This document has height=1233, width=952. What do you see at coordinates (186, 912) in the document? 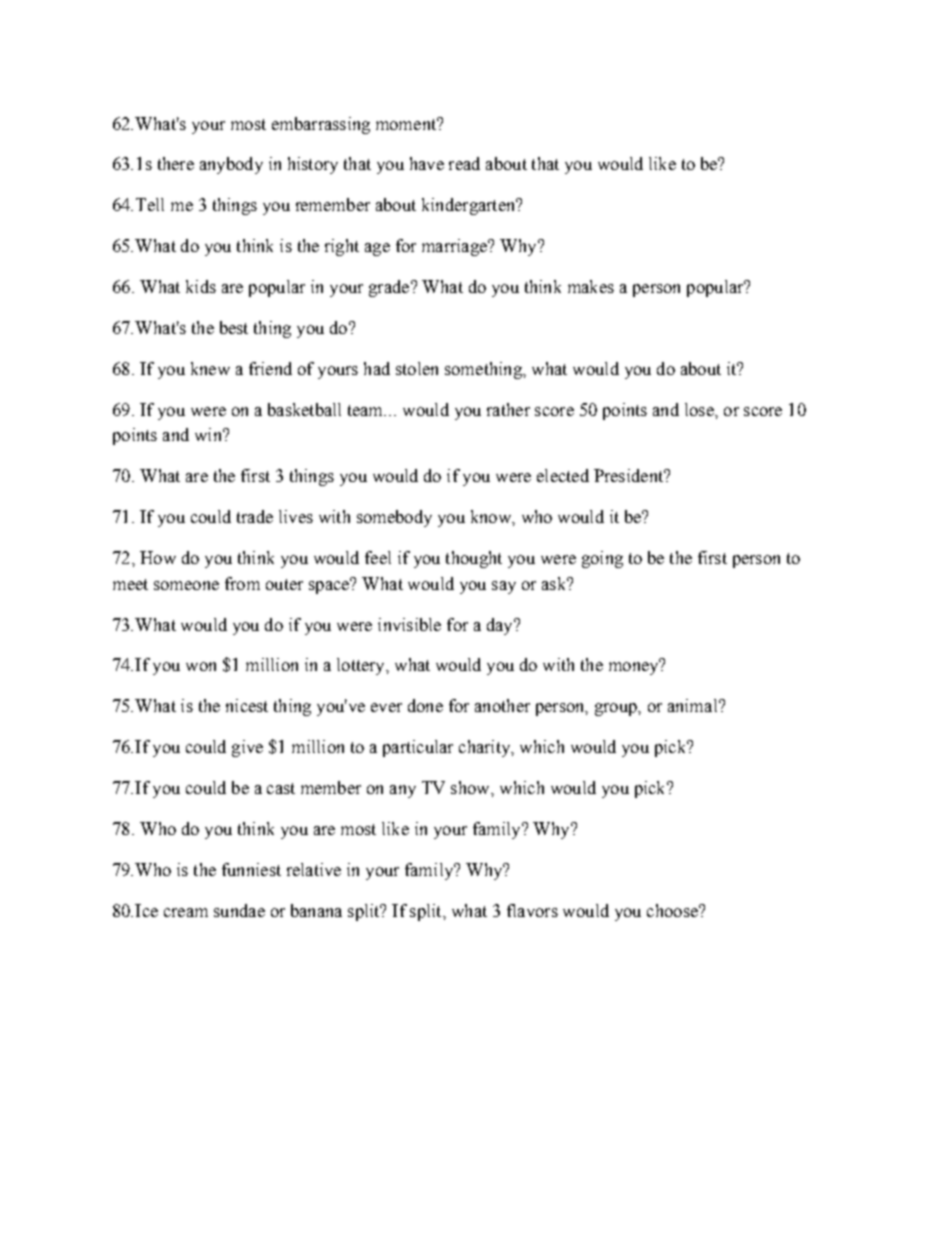
I see `cream` at bounding box center [186, 912].
